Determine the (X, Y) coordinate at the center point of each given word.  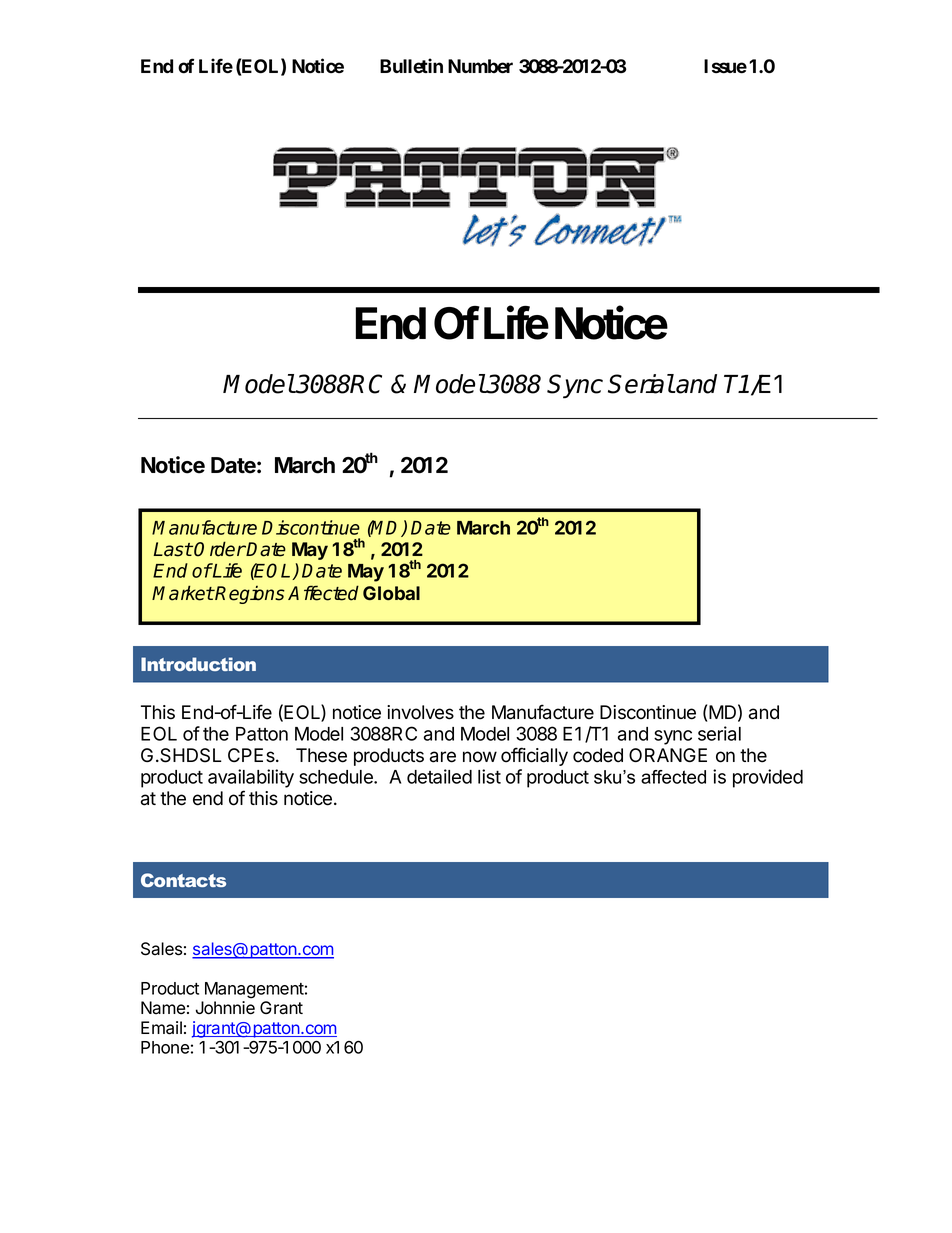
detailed (439, 776)
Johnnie (225, 1008)
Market (183, 593)
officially (534, 756)
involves (420, 712)
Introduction (198, 664)
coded (598, 755)
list (489, 776)
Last (173, 549)
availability (251, 778)
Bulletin (411, 66)
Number (480, 66)
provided (768, 778)
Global (391, 593)
